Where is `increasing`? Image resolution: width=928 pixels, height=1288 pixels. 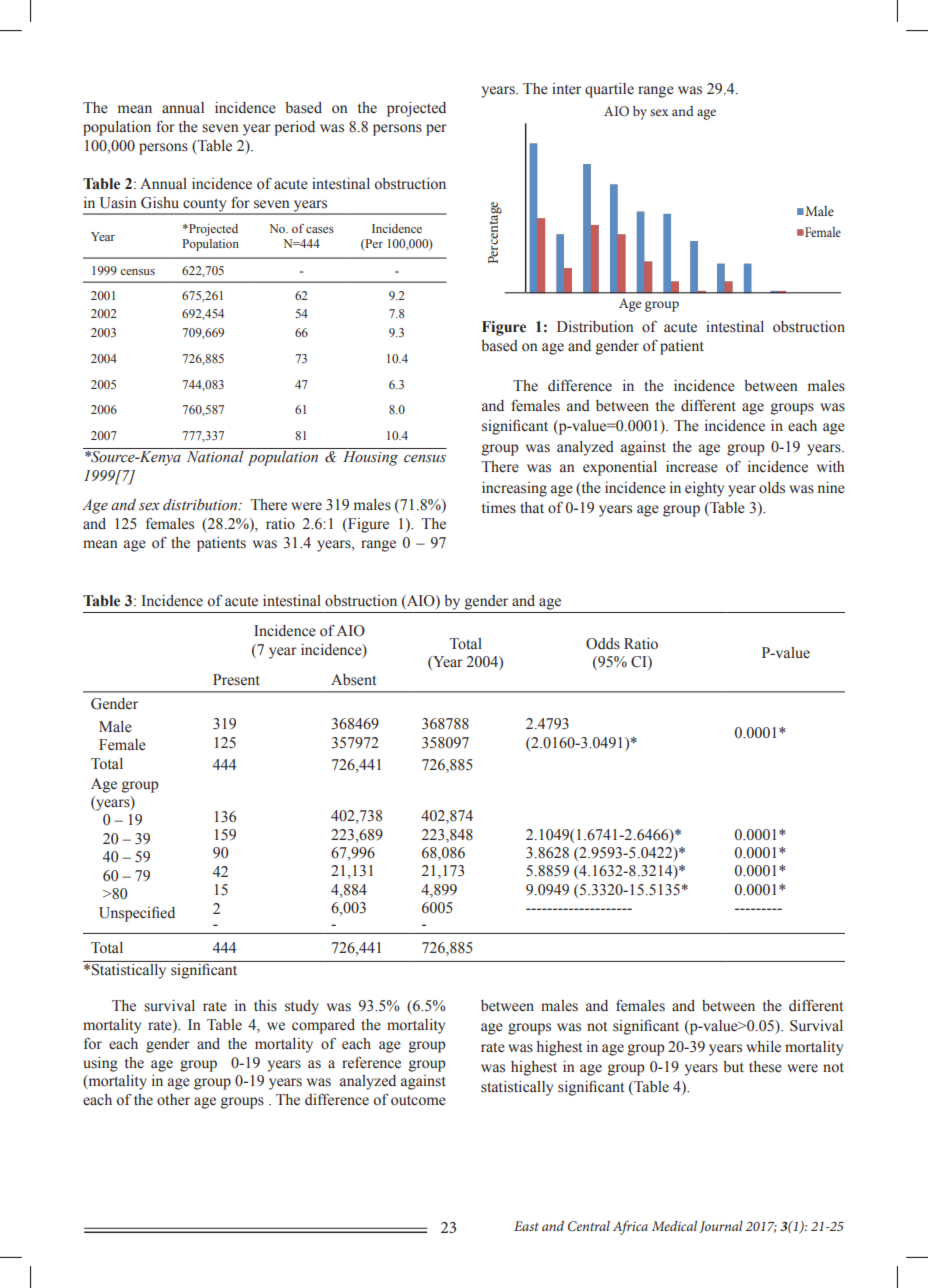
increasing is located at coordinates (514, 489).
